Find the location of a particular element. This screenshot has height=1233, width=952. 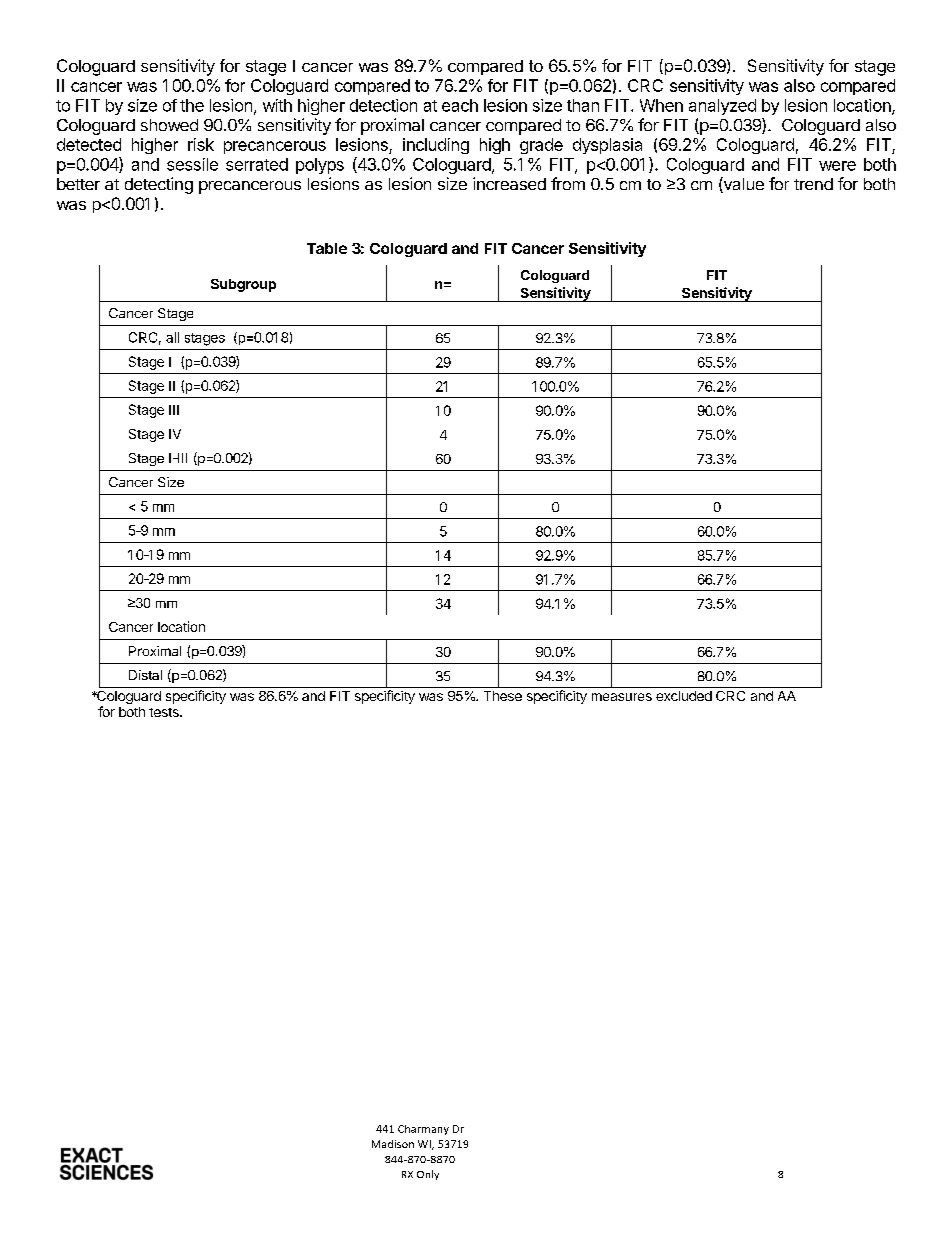

measures is located at coordinates (622, 697).
